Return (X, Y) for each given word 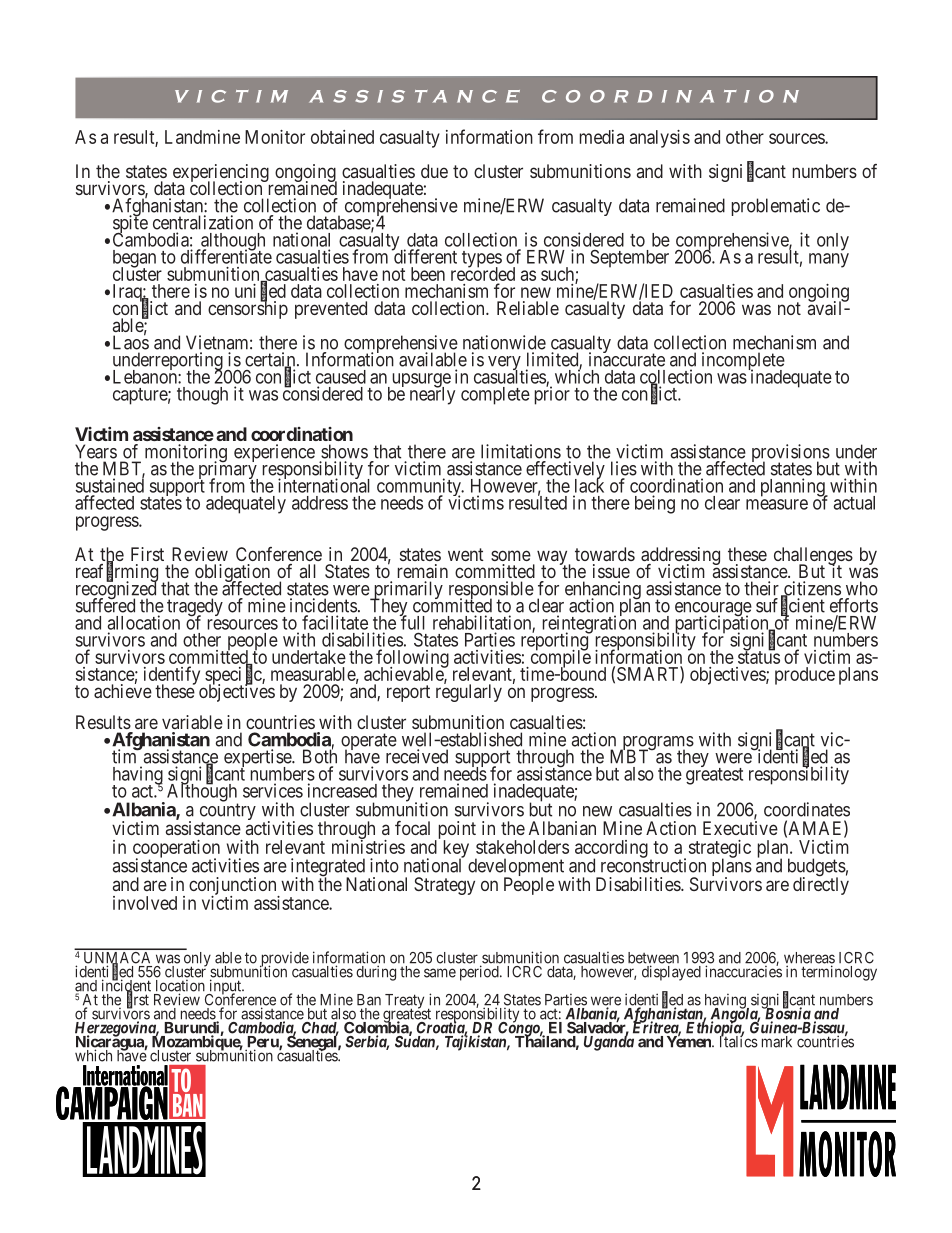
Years (96, 451)
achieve (123, 690)
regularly (469, 692)
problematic (776, 207)
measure (777, 504)
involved (145, 903)
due (434, 171)
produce (805, 676)
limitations (521, 451)
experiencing (220, 174)
